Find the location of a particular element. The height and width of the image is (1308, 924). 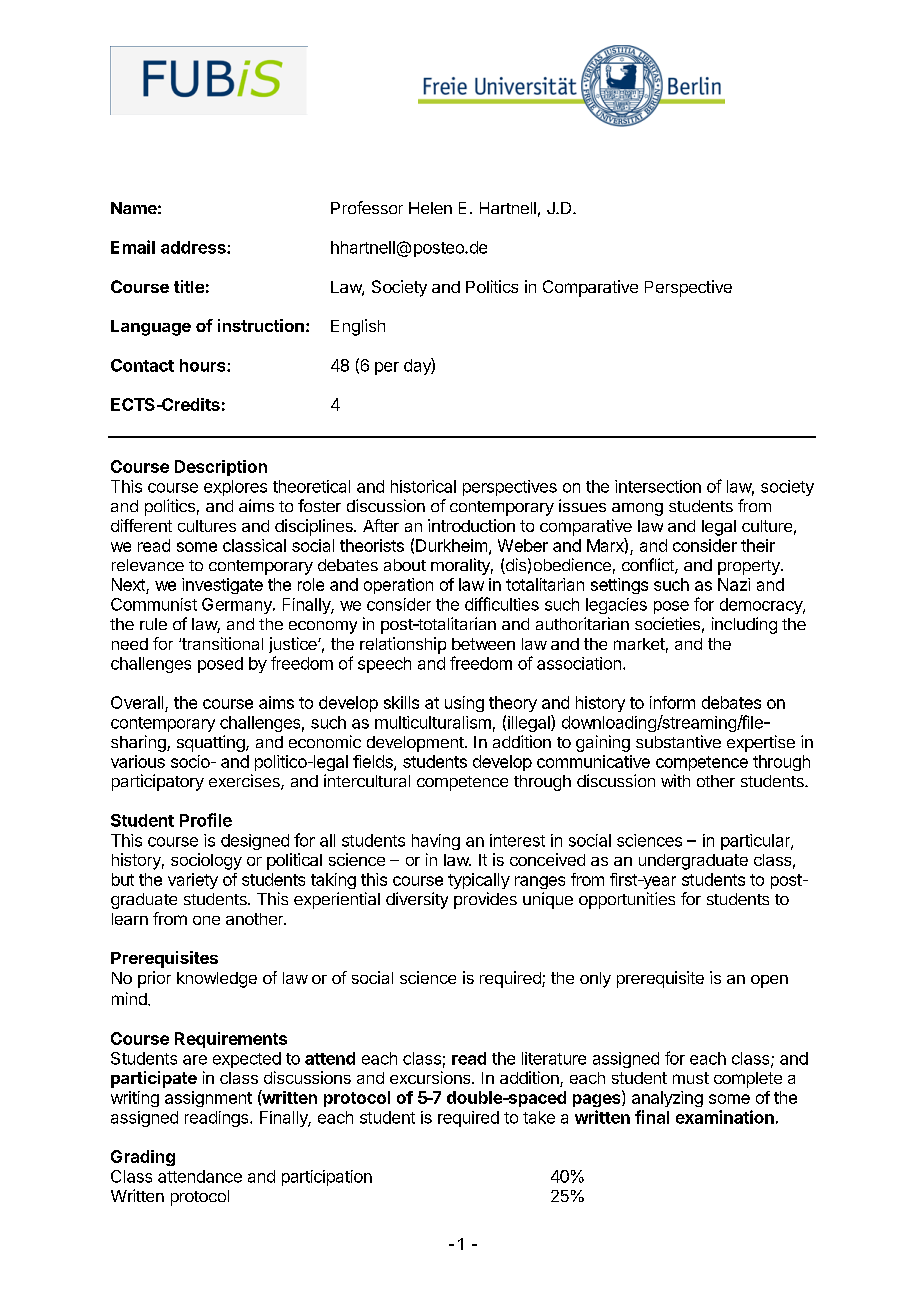

excursions is located at coordinates (431, 1077).
